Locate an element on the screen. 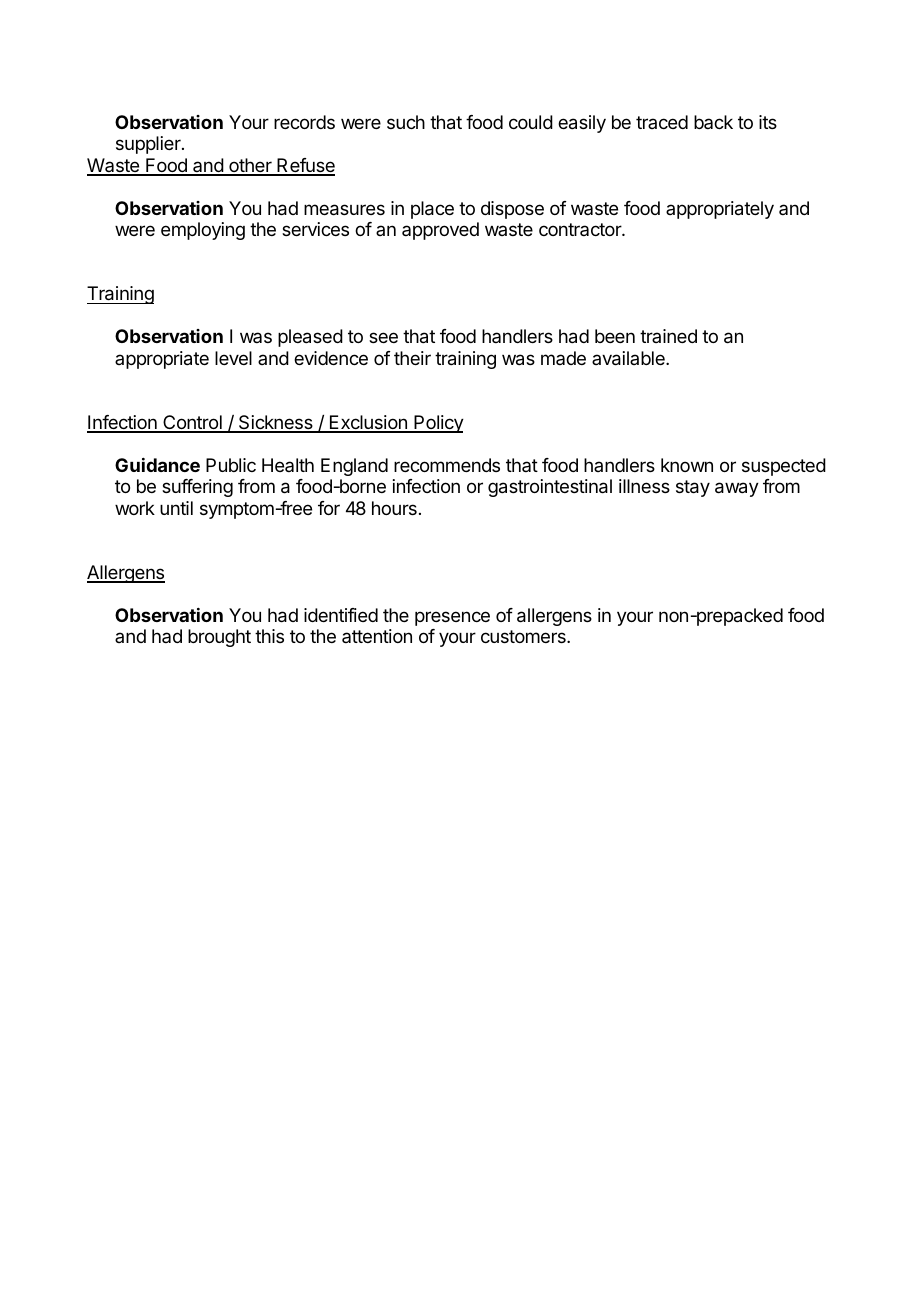 This screenshot has height=1307, width=924. trained is located at coordinates (668, 336).
